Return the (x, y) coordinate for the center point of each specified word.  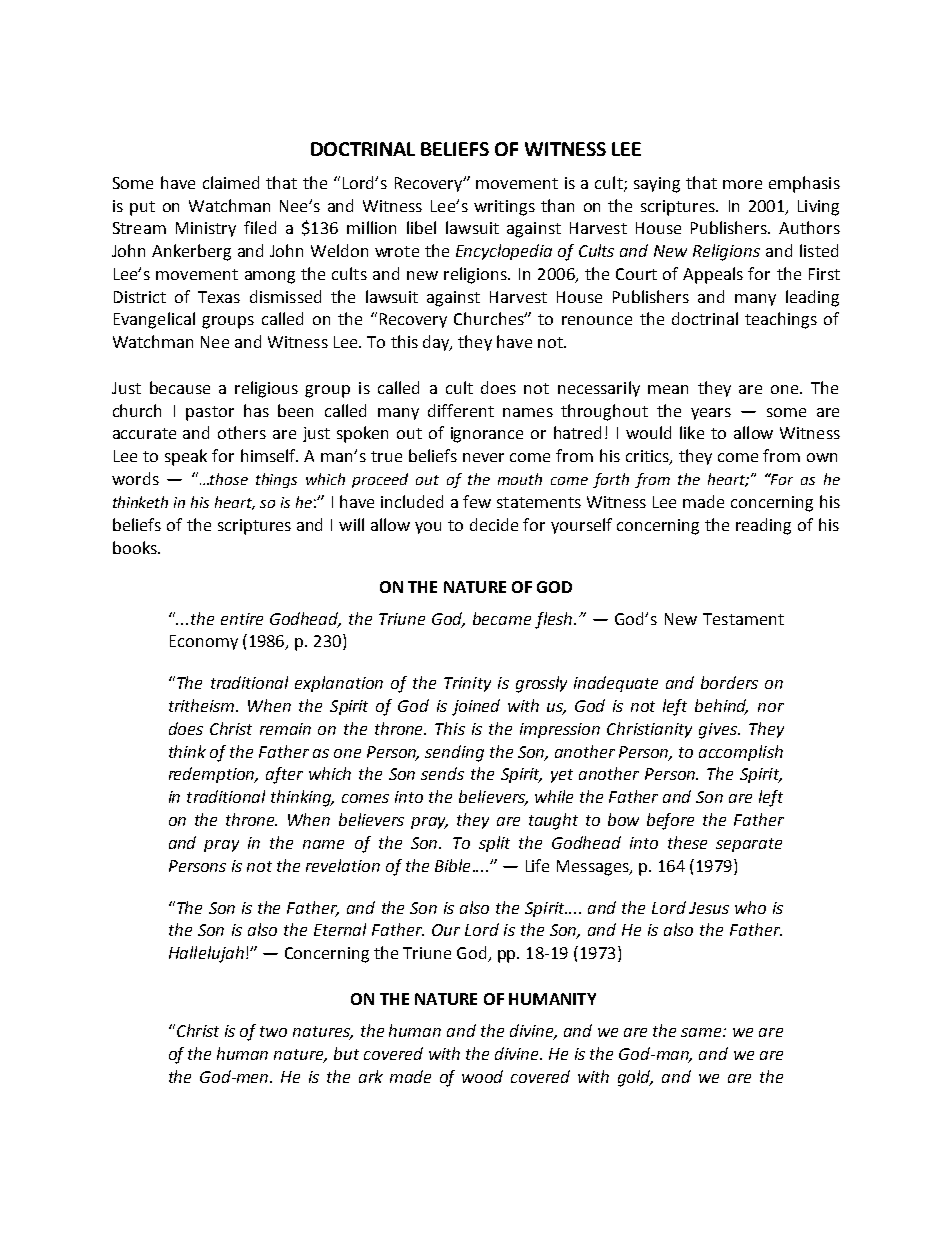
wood (482, 1076)
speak (186, 457)
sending (454, 753)
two (273, 1031)
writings (504, 208)
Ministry (206, 229)
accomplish (741, 753)
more (742, 184)
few (477, 501)
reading (763, 526)
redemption (213, 775)
